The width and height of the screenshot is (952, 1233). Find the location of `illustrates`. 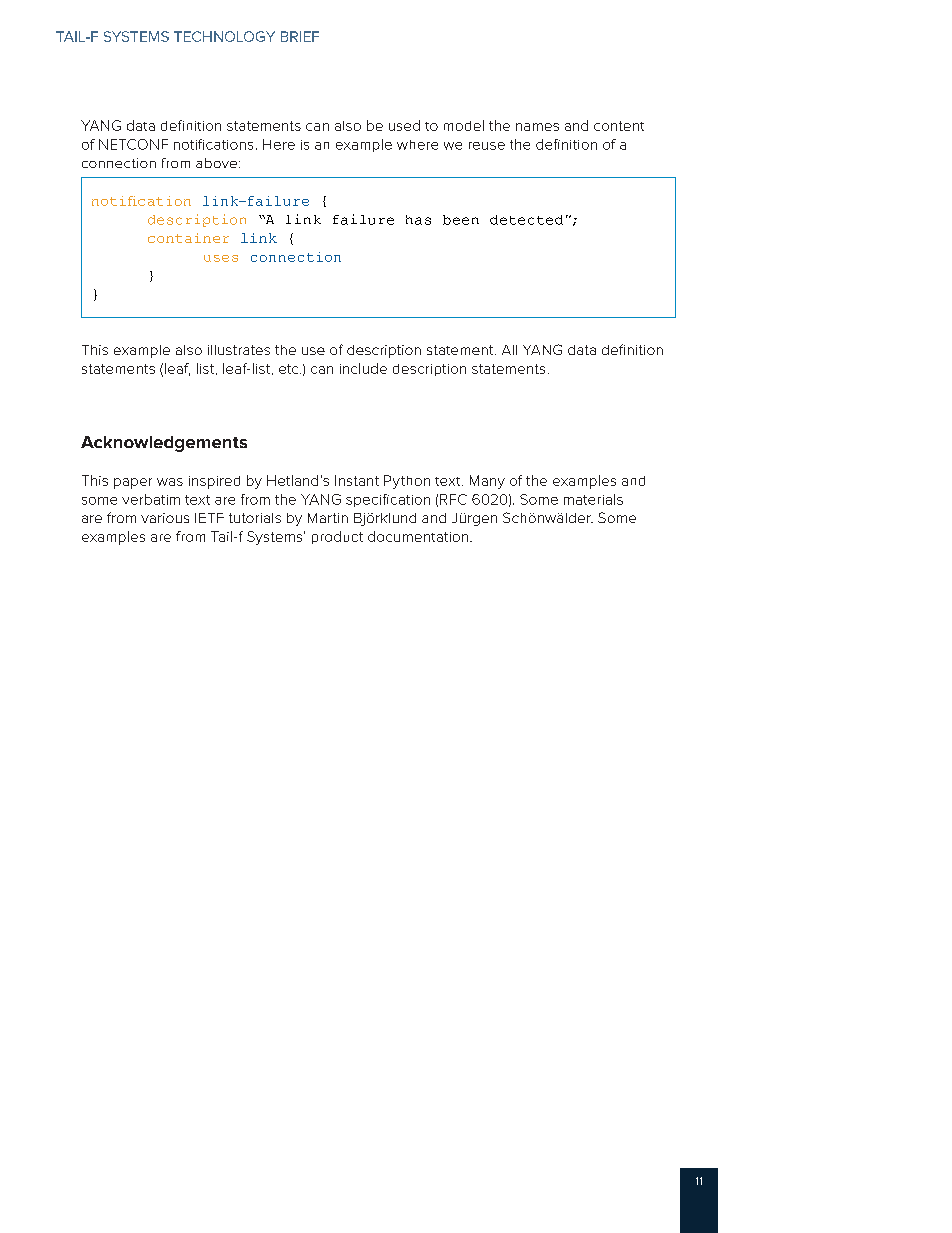

illustrates is located at coordinates (239, 350).
